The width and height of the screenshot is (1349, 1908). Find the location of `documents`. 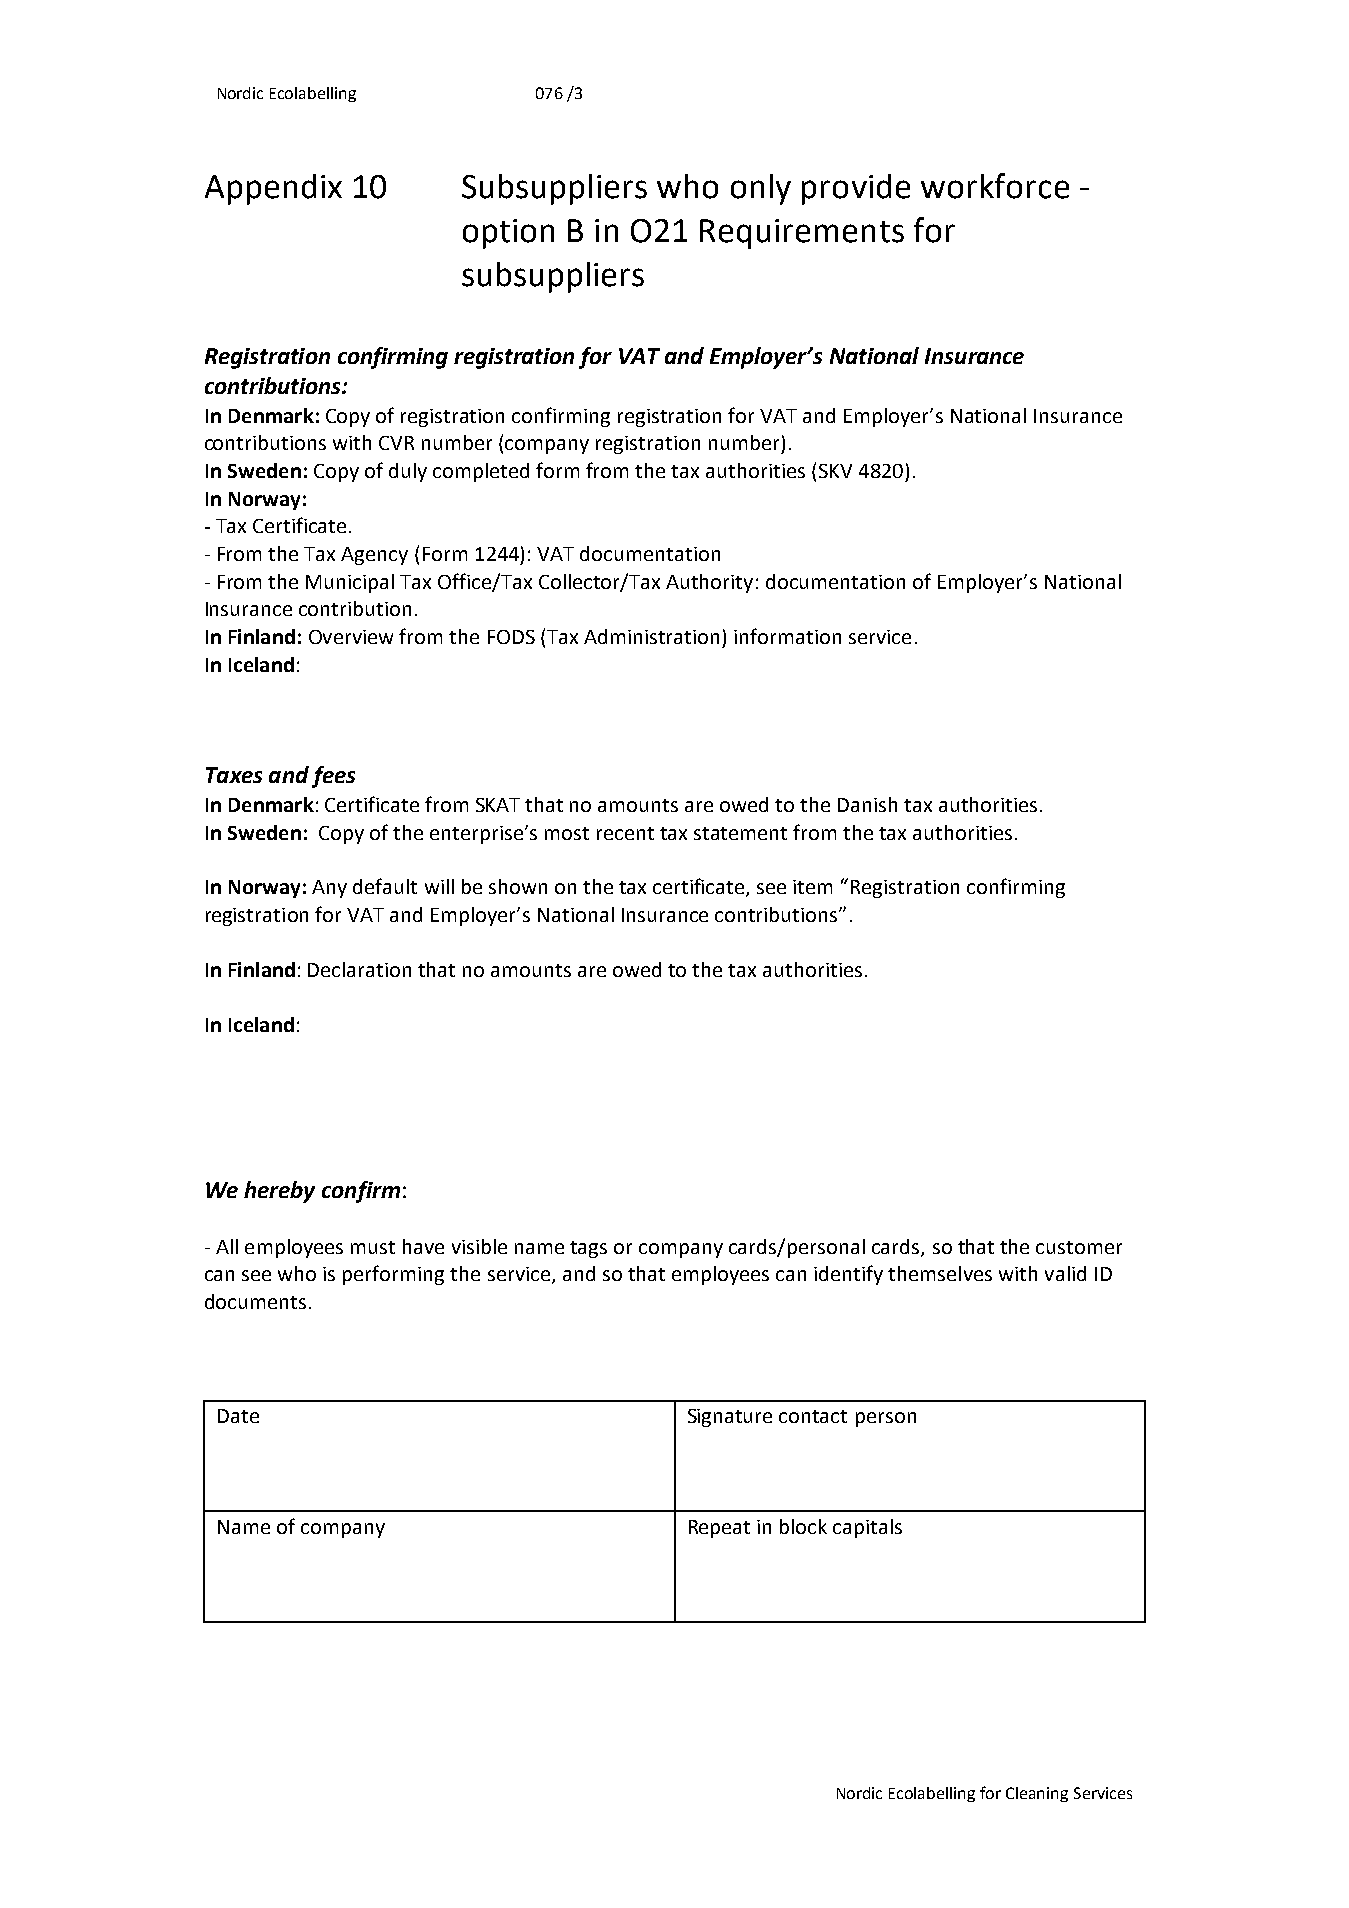

documents is located at coordinates (255, 1301).
